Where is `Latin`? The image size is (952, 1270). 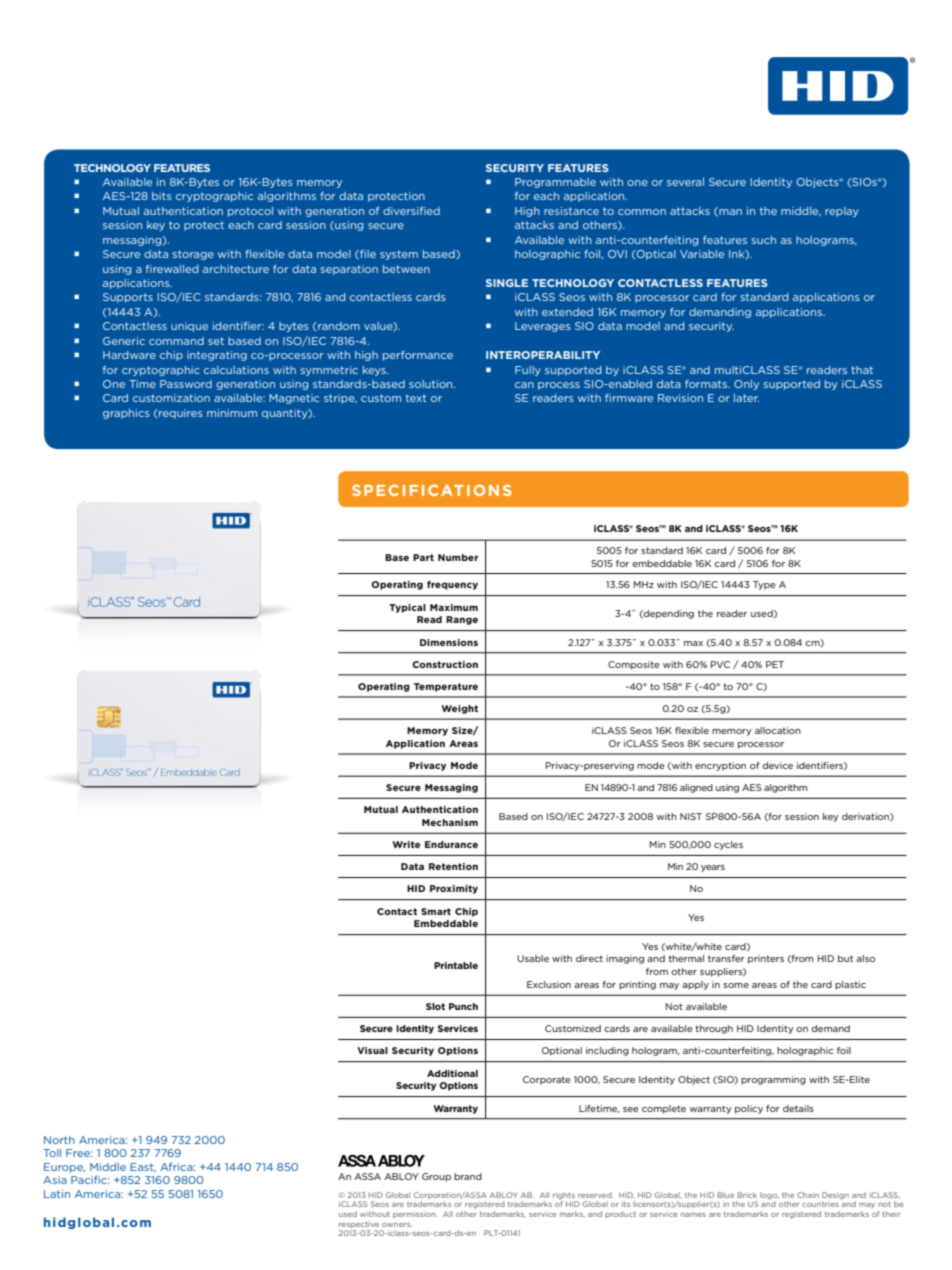
Latin is located at coordinates (57, 1194).
